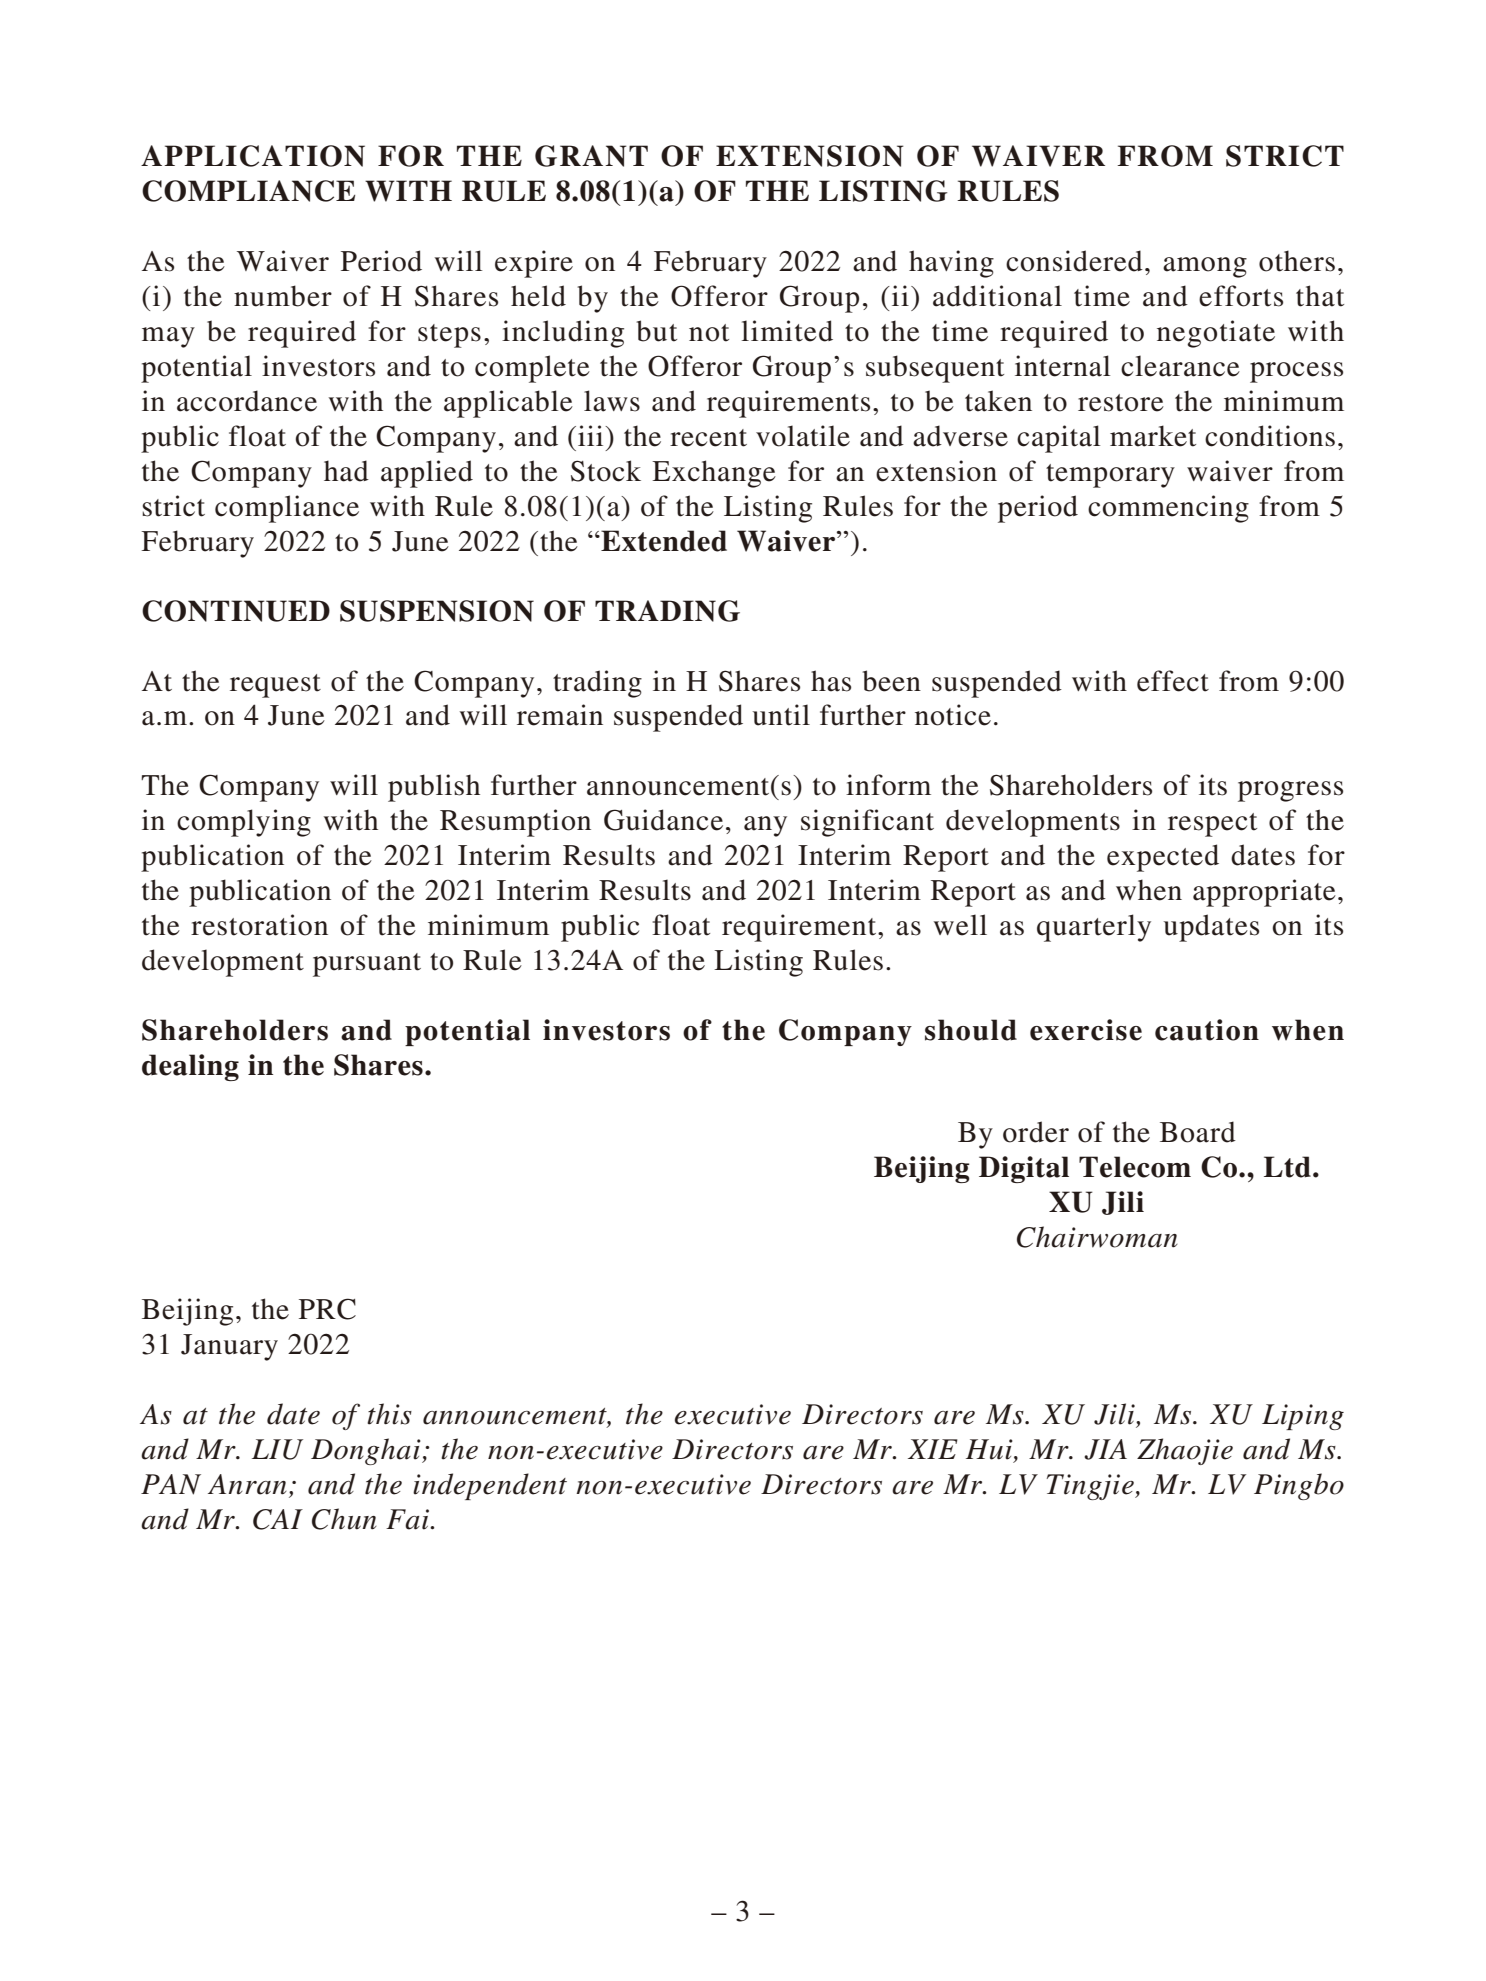 This screenshot has height=1981, width=1486. I want to click on complying, so click(244, 823).
